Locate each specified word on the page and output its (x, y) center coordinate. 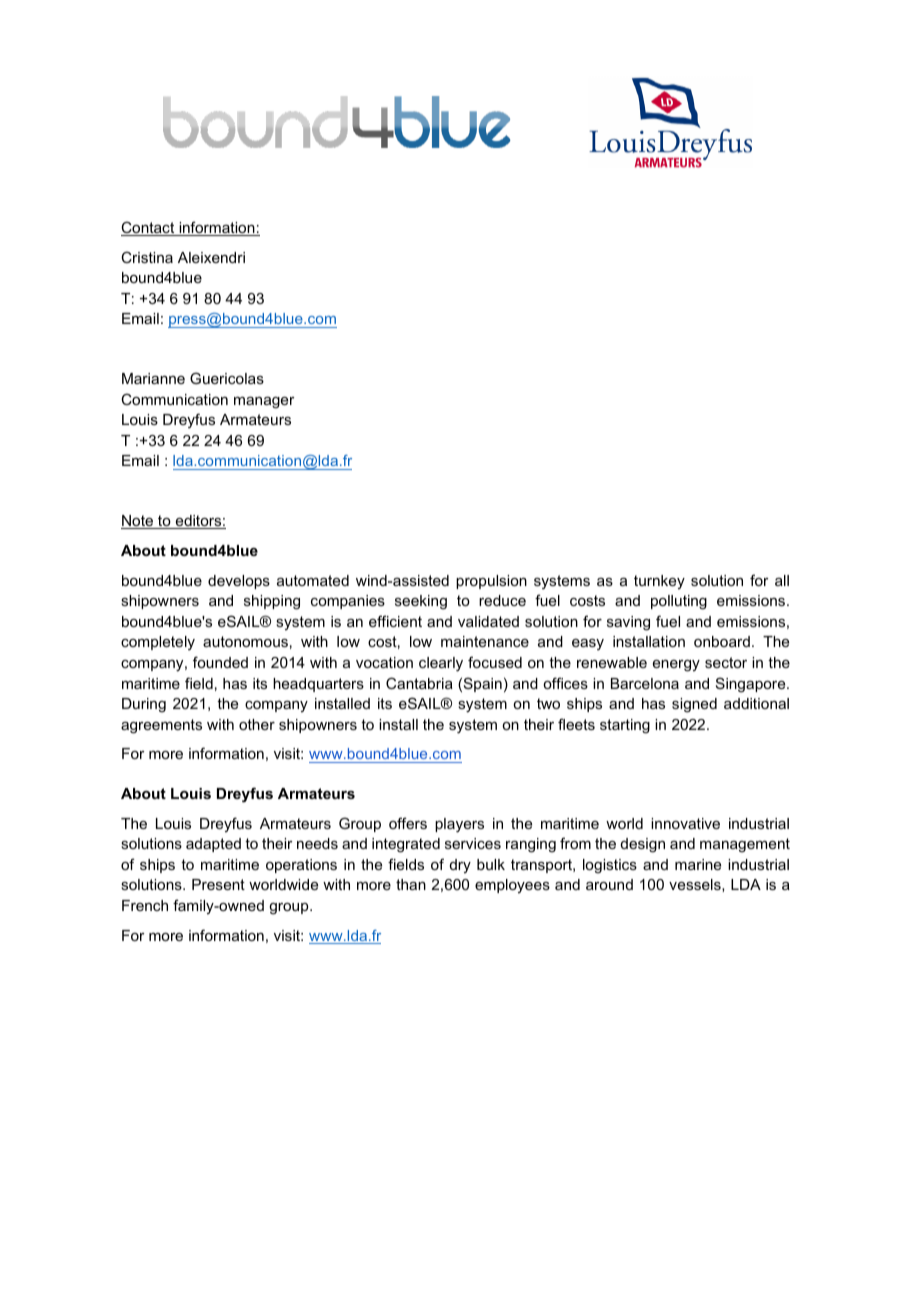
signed (694, 705)
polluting (679, 602)
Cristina (147, 257)
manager (264, 403)
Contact (149, 228)
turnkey (659, 582)
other (257, 724)
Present (218, 884)
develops (239, 582)
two (548, 703)
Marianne (153, 378)
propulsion (491, 582)
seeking (421, 602)
